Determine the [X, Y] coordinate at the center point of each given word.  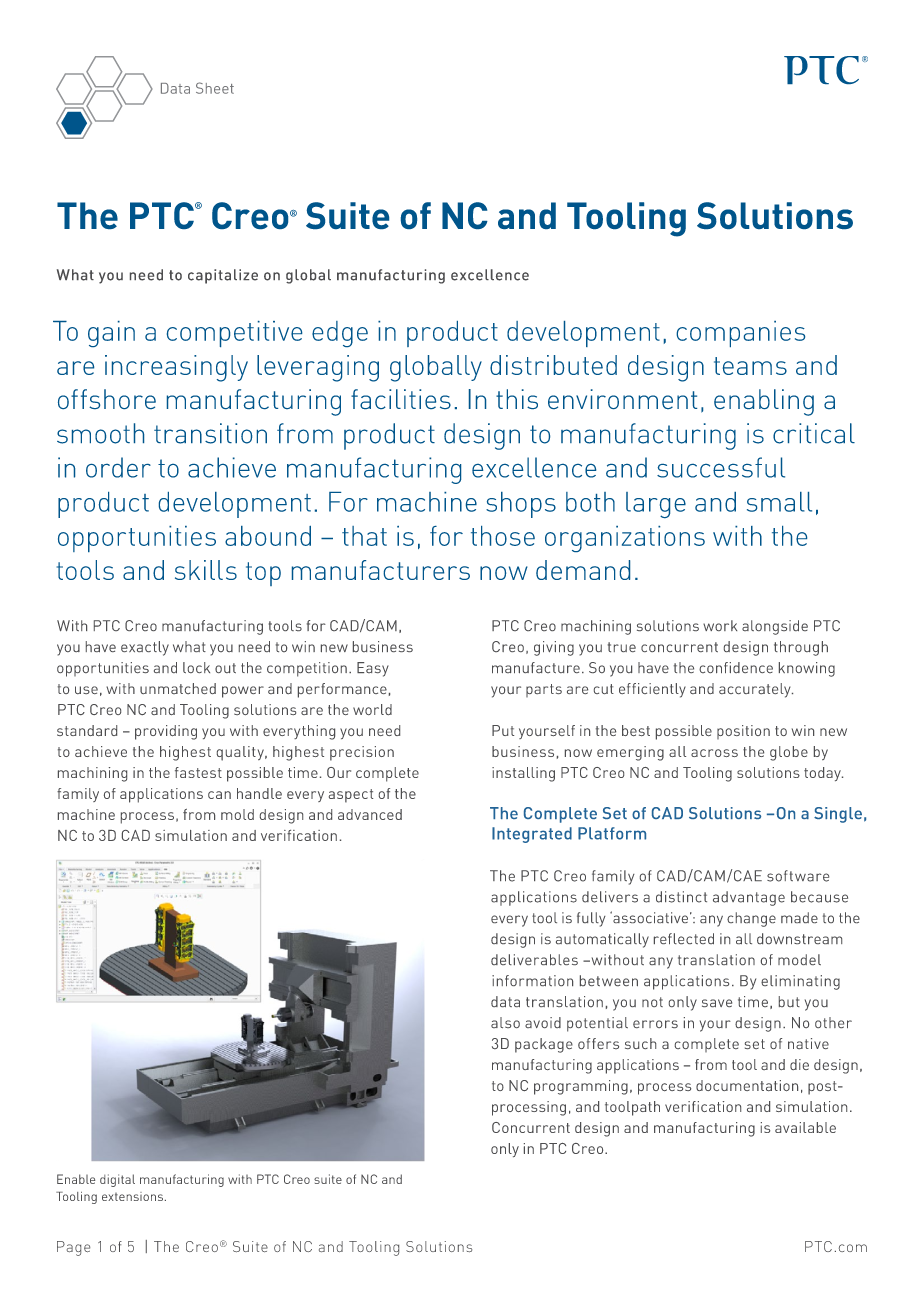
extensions [132, 1196]
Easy [373, 669]
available [805, 1127]
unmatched [178, 688]
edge [340, 334]
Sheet [215, 88]
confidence [736, 667]
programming [581, 1087]
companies [740, 334]
